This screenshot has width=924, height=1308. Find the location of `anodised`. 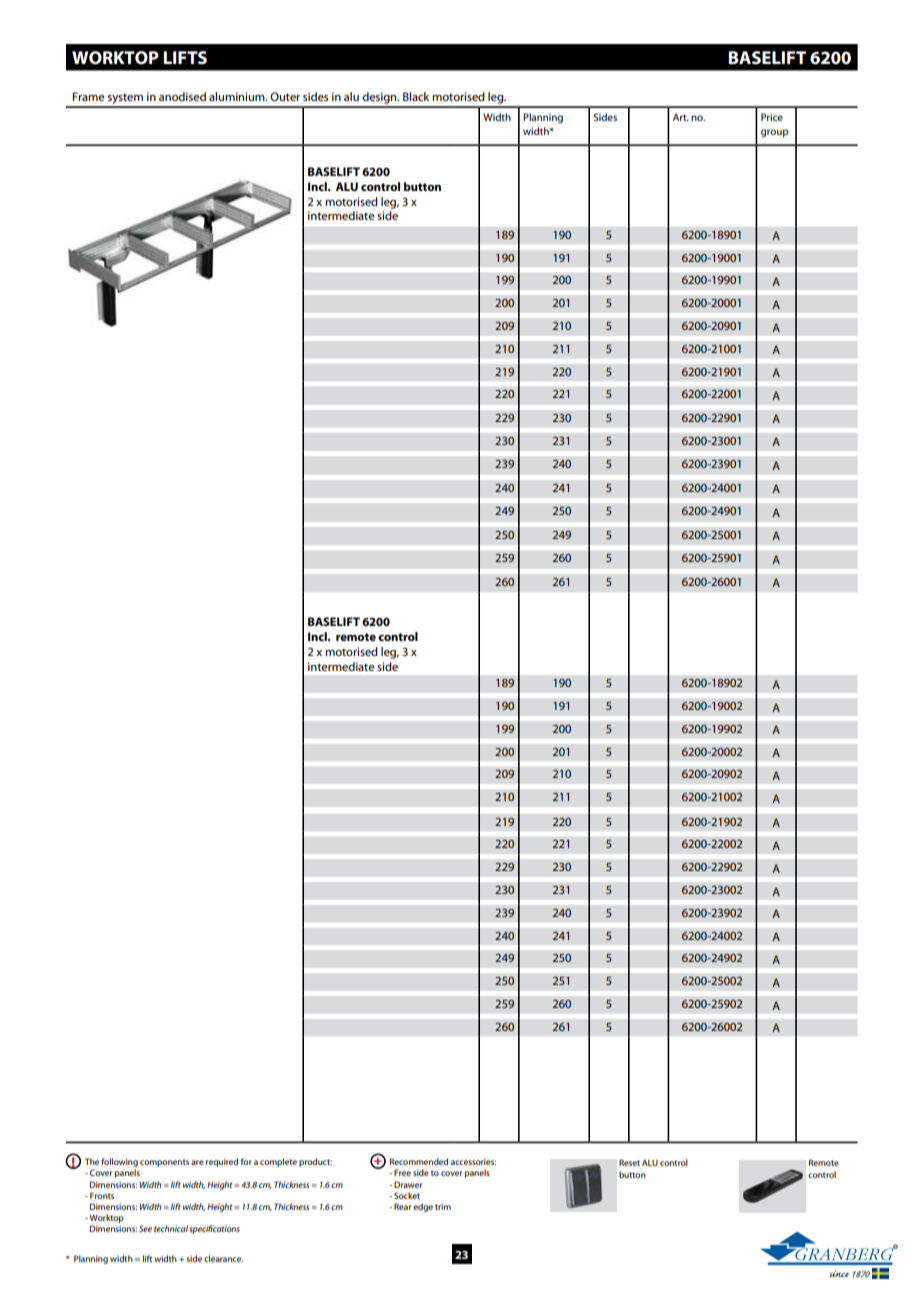

anodised is located at coordinates (182, 96).
